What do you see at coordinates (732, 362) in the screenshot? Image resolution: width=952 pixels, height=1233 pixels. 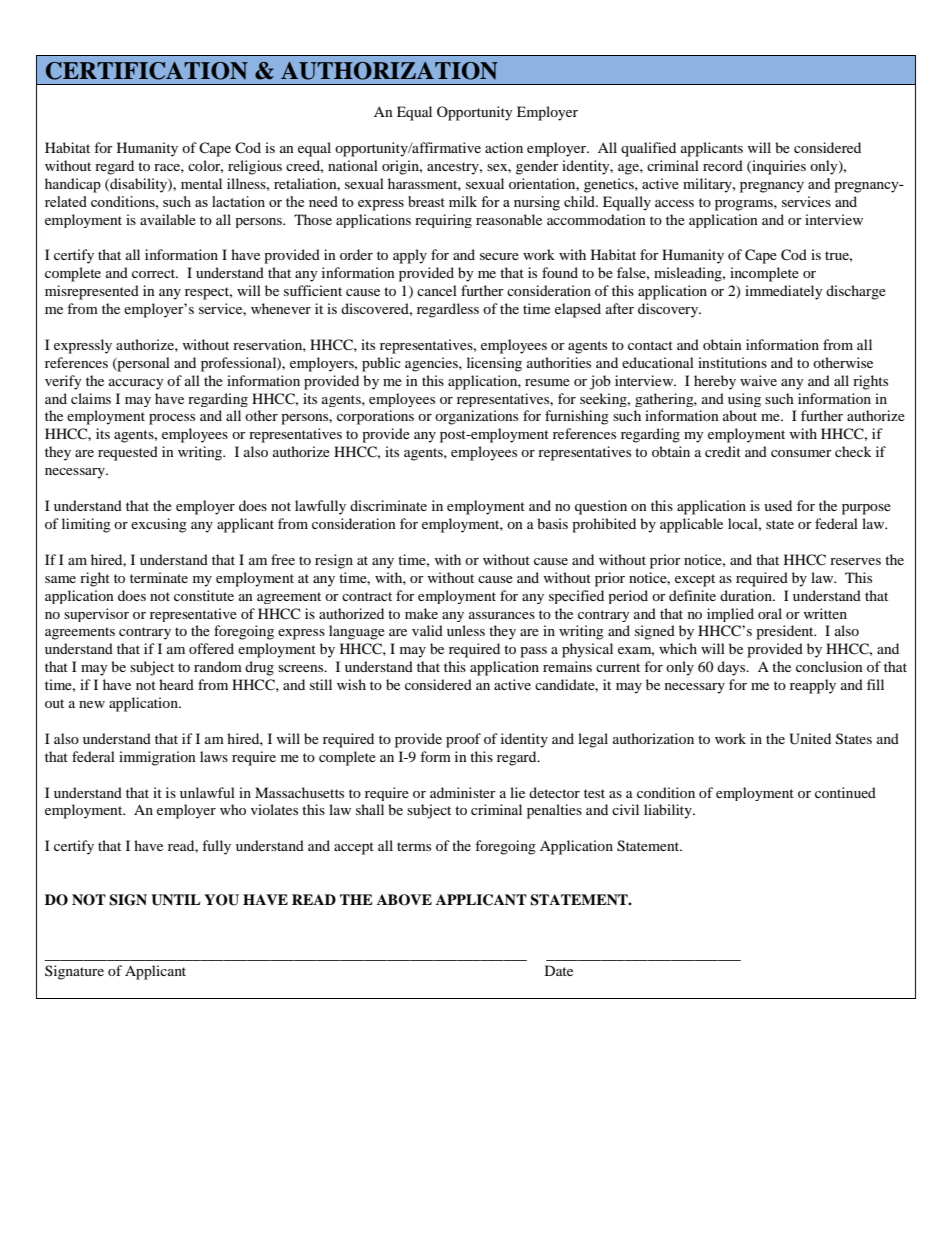 I see `institutions` at bounding box center [732, 362].
